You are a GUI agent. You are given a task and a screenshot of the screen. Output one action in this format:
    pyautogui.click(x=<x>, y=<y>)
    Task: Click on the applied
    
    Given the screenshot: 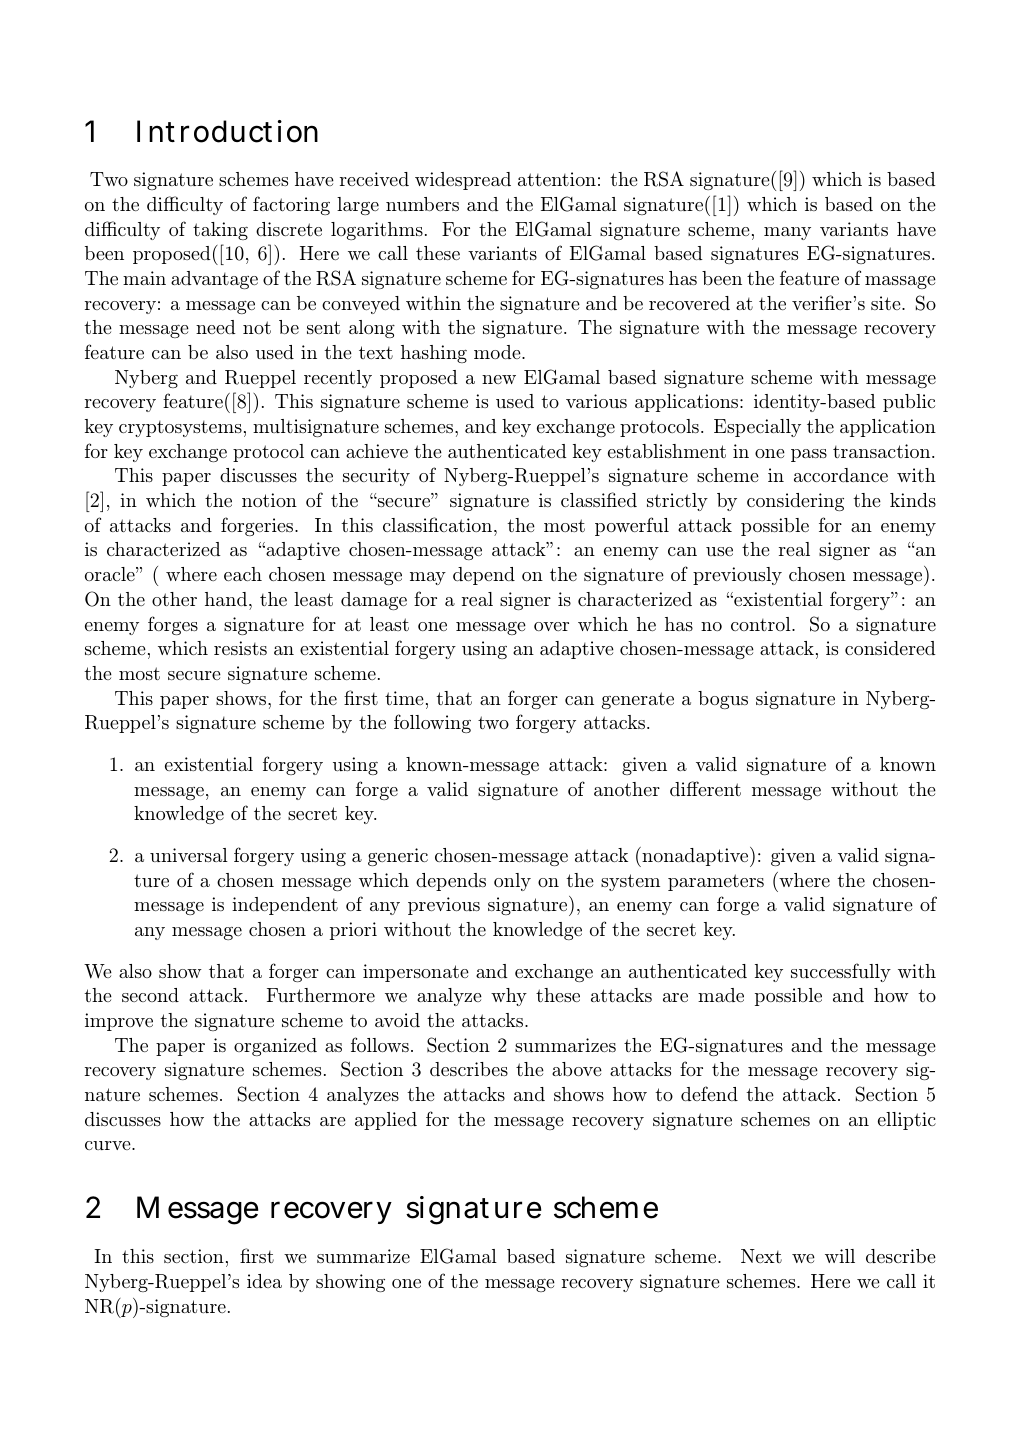 What is the action you would take?
    pyautogui.click(x=386, y=1121)
